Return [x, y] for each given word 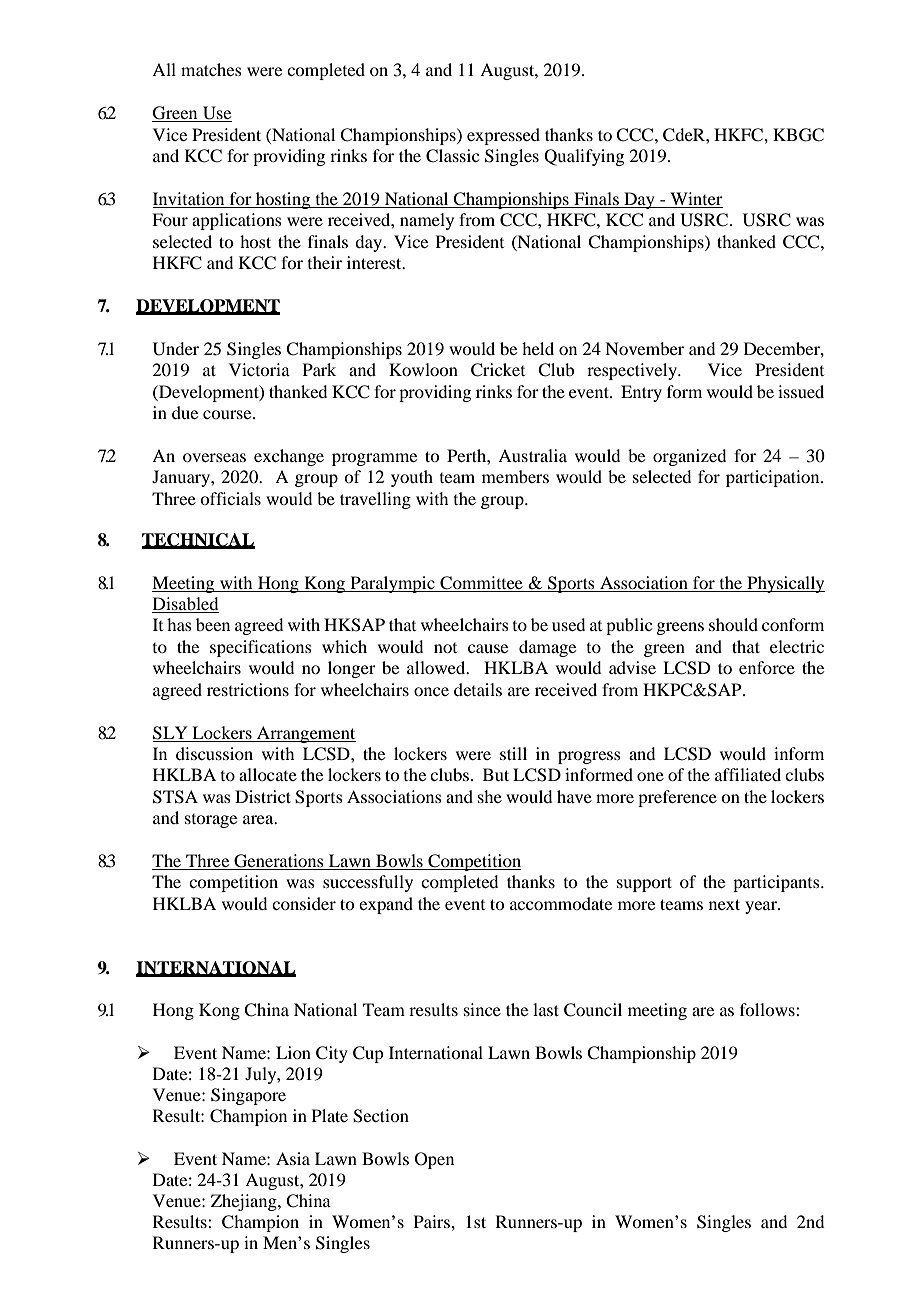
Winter [695, 200]
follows [768, 1009]
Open [434, 1160]
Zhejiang [245, 1202]
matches [211, 69]
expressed [503, 136]
